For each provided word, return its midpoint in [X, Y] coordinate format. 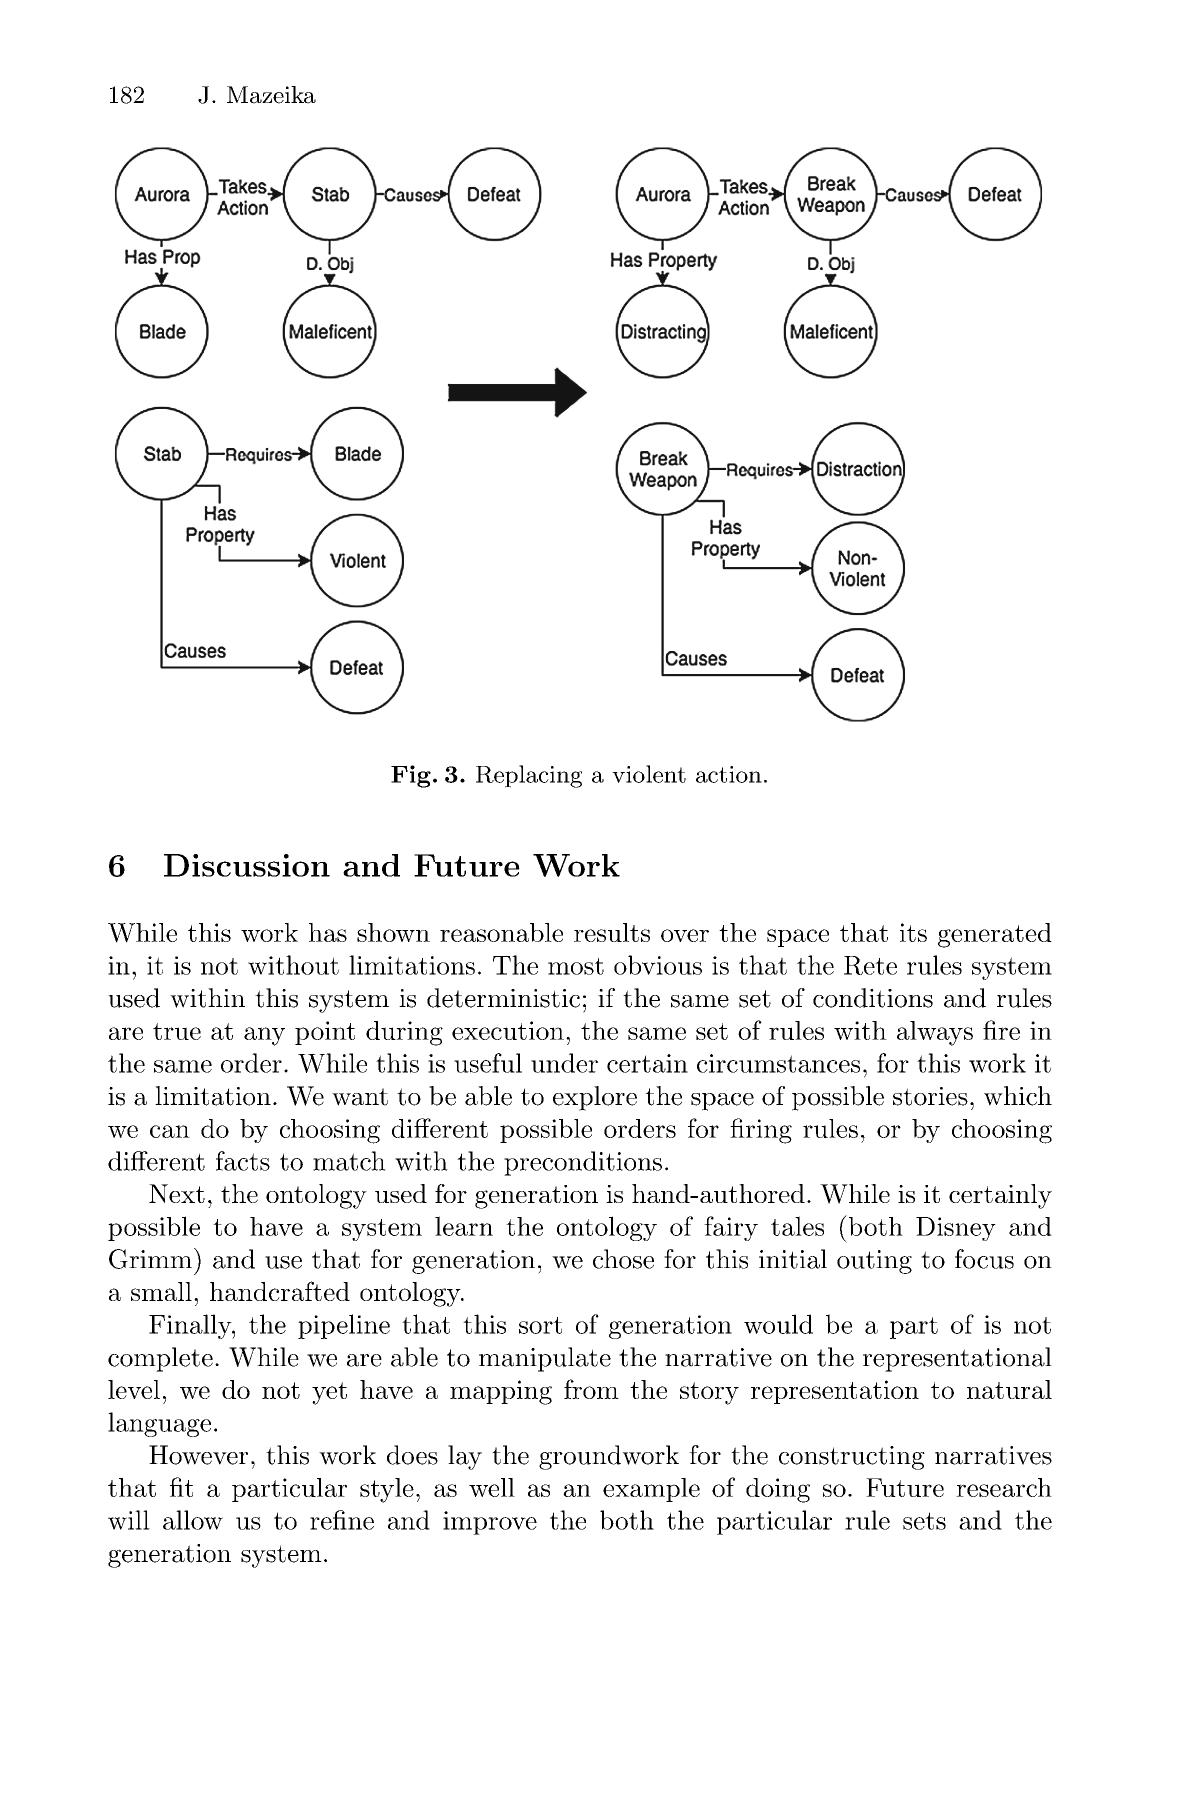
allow [193, 1520]
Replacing [529, 776]
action [729, 774]
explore [595, 1098]
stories [930, 1096]
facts [243, 1161]
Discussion [247, 865]
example [651, 1490]
